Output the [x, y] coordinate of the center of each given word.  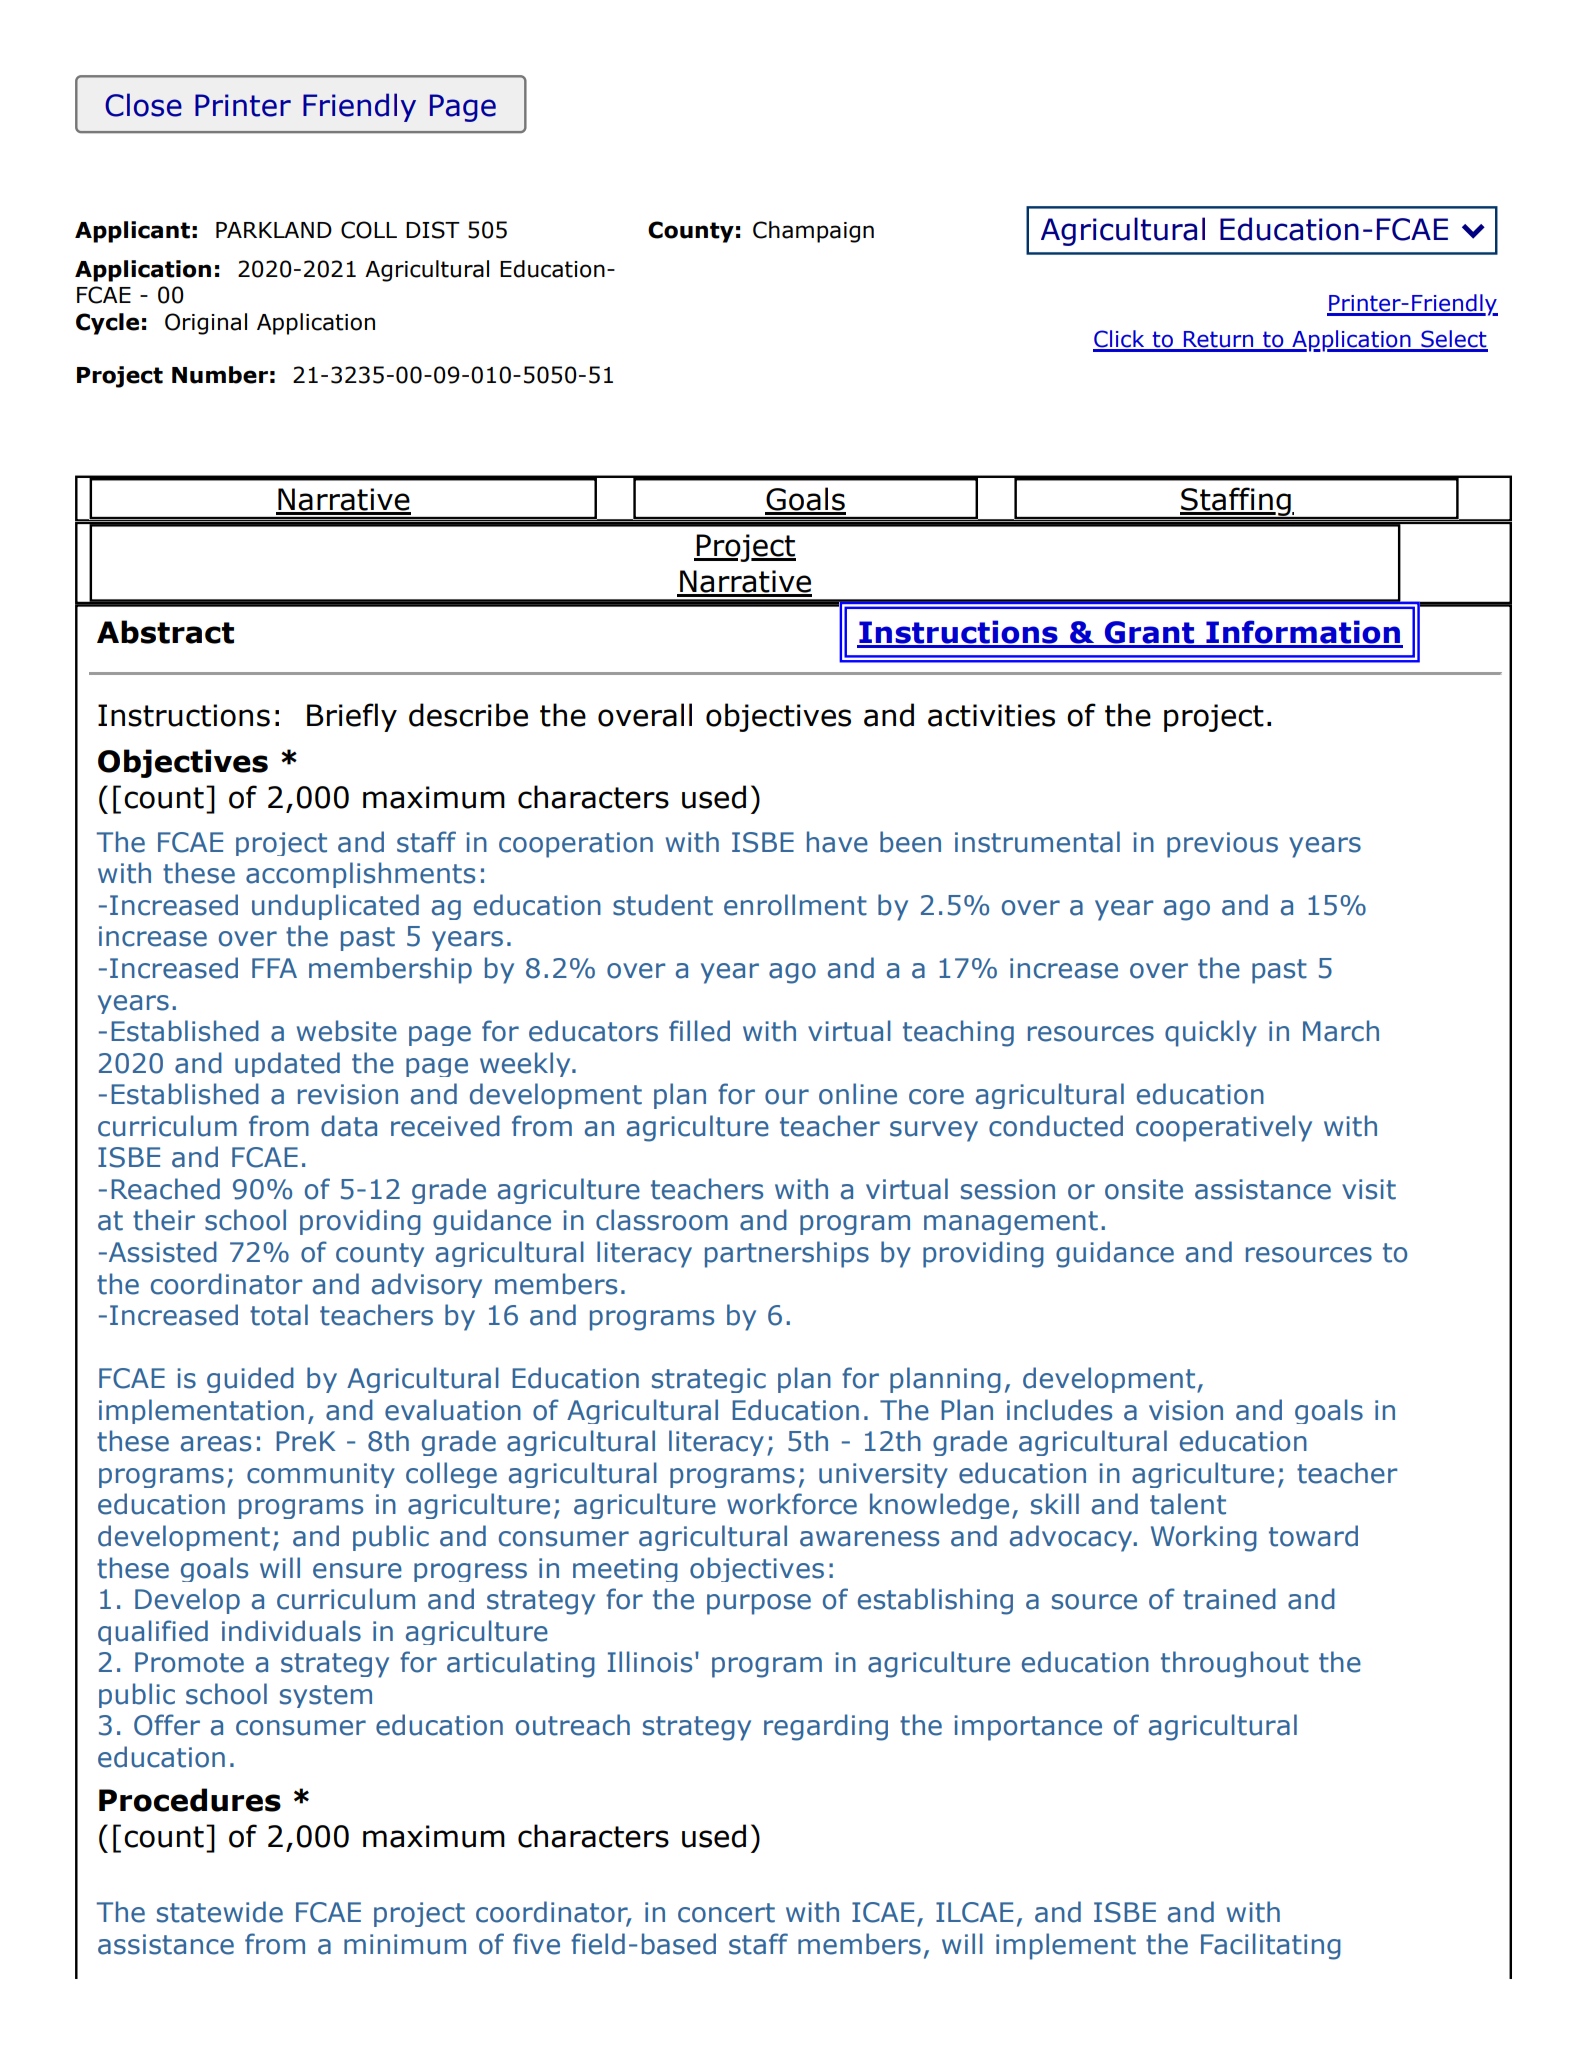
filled [699, 1031]
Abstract [165, 632]
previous [1222, 845]
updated [287, 1064]
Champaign [813, 232]
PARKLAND [274, 230]
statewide [220, 1912]
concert [726, 1913]
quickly [1211, 1033]
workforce [792, 1504]
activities [991, 715]
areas [216, 1444]
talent [1188, 1504]
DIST [433, 230]
